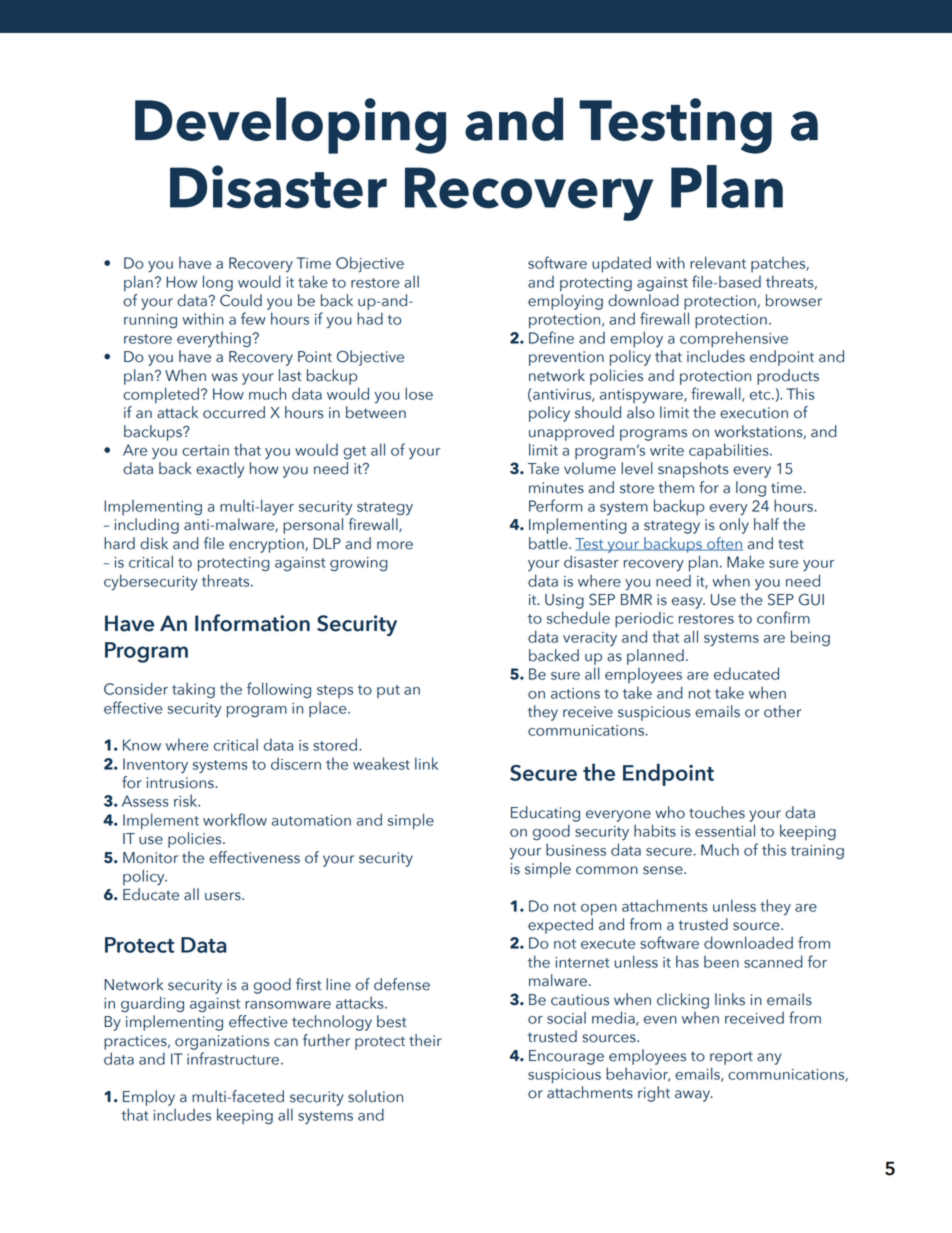 The width and height of the screenshot is (952, 1233). What do you see at coordinates (718, 262) in the screenshot?
I see `relevant` at bounding box center [718, 262].
